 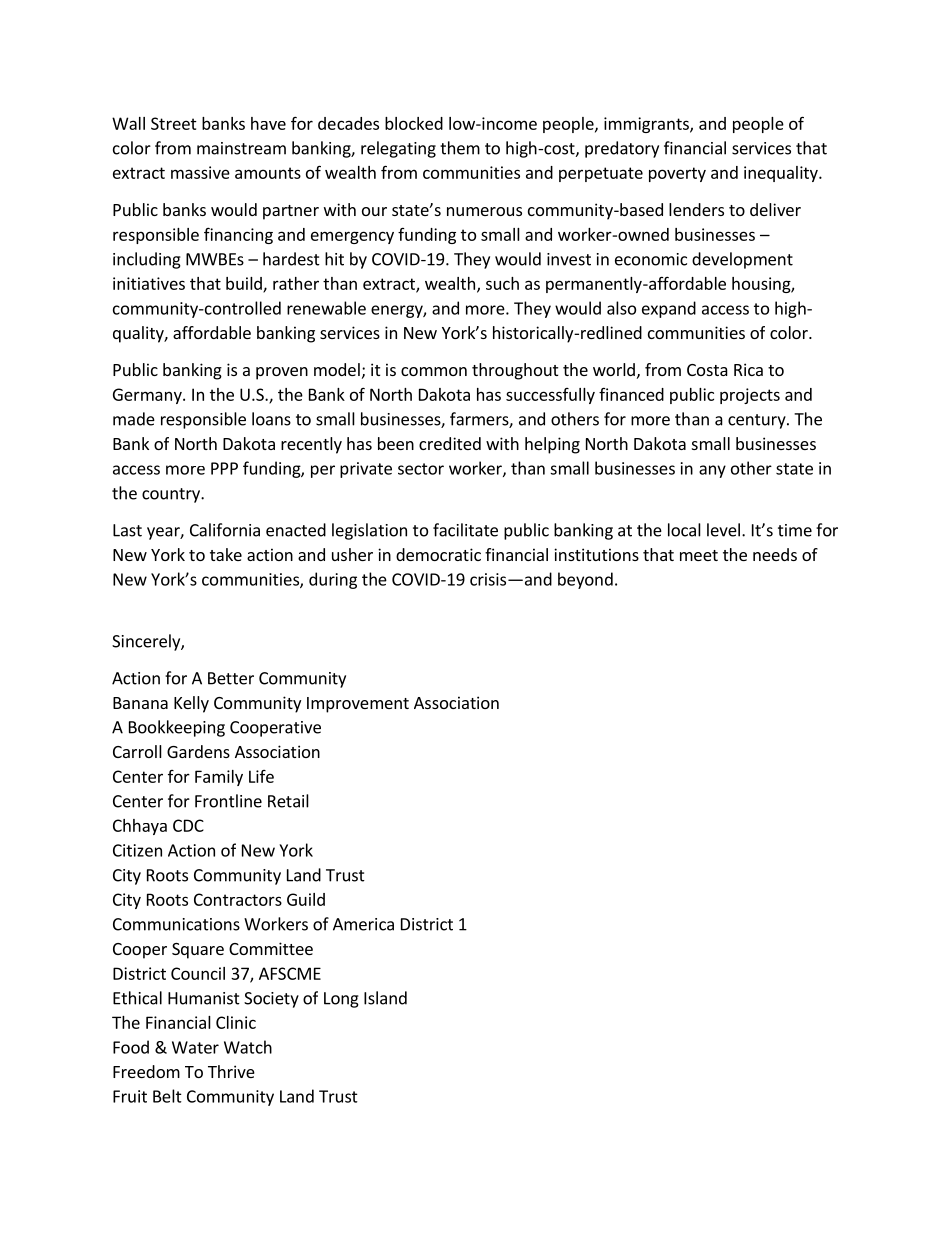 What do you see at coordinates (200, 172) in the screenshot?
I see `massive` at bounding box center [200, 172].
